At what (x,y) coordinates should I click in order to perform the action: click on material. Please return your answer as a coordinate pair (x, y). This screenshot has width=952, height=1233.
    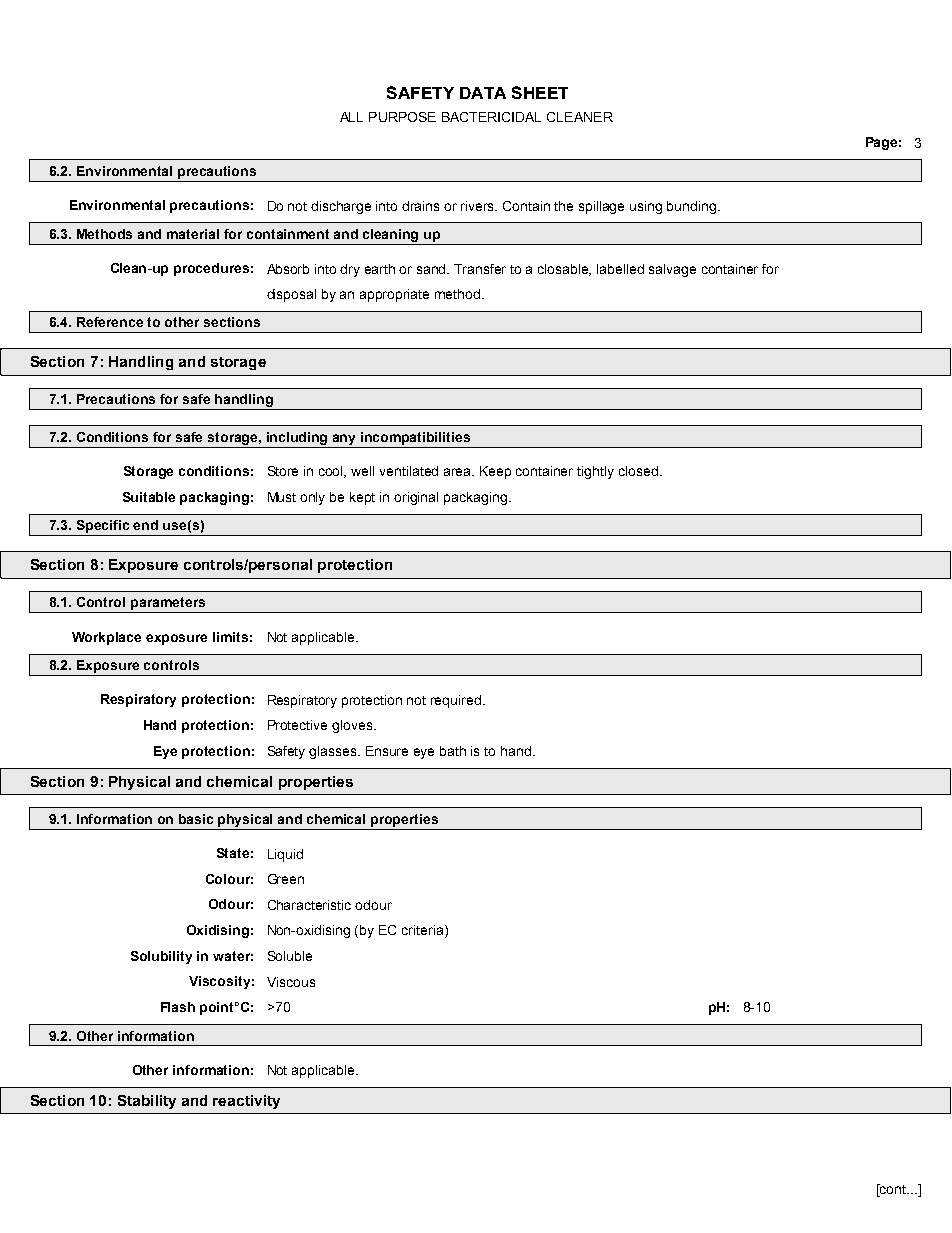
    Looking at the image, I should click on (193, 234).
